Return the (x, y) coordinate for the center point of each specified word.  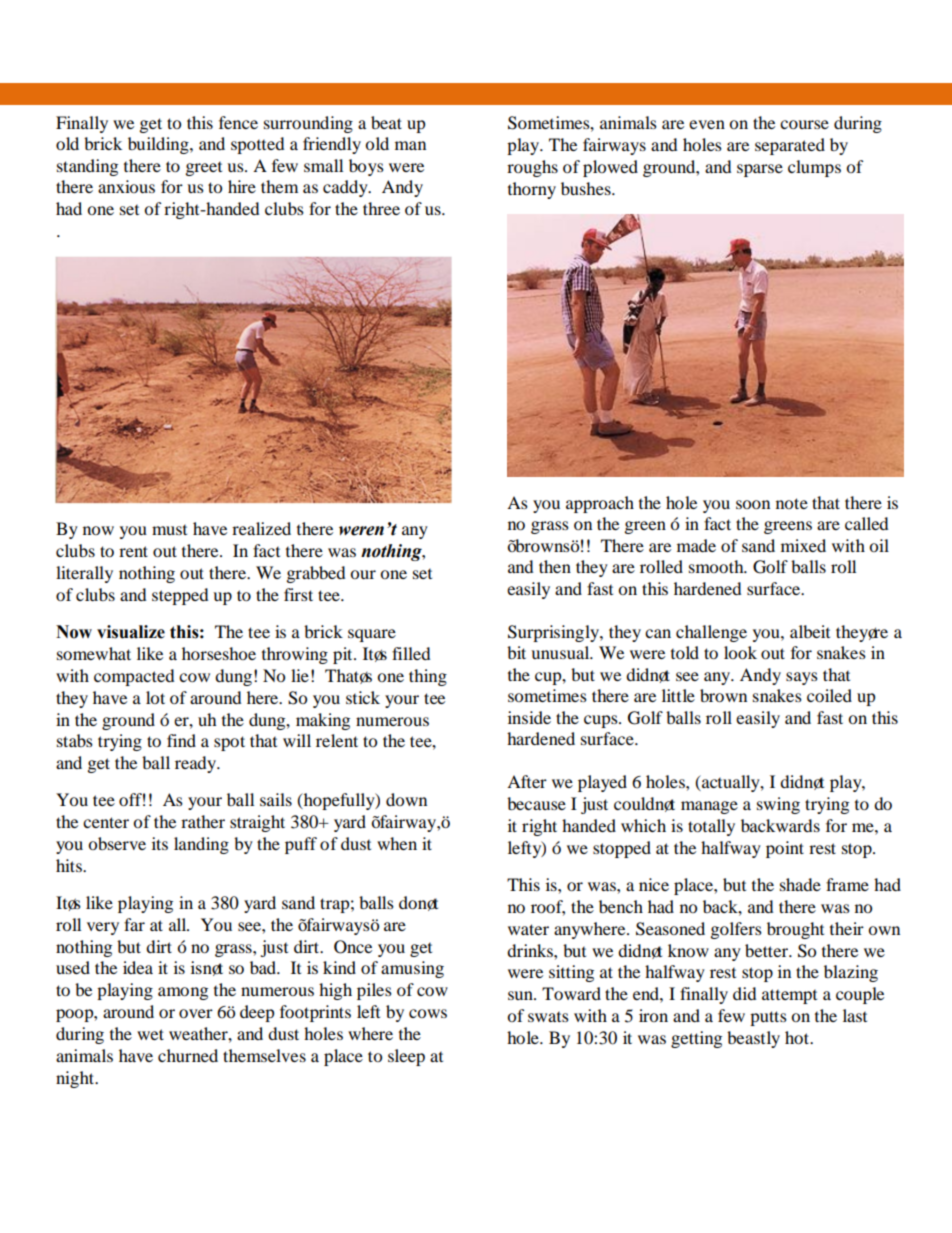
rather (203, 821)
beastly (753, 1039)
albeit (810, 631)
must (169, 529)
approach (600, 504)
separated (790, 146)
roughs (532, 168)
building (159, 145)
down (406, 799)
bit (516, 652)
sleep (406, 1057)
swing (778, 805)
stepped (180, 596)
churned (188, 1055)
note (792, 503)
